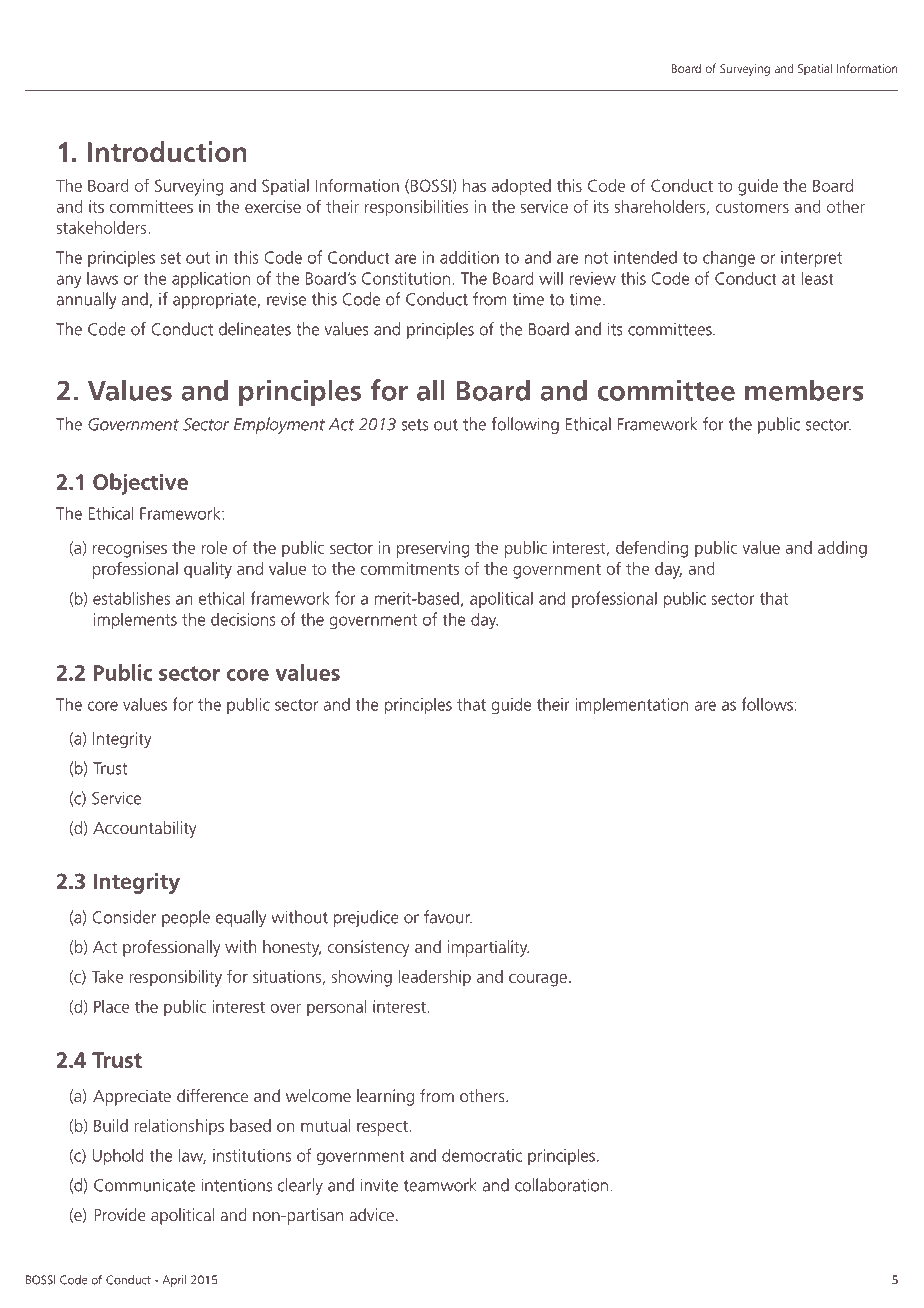 This screenshot has height=1308, width=924. Describe the element at coordinates (186, 918) in the screenshot. I see `people` at that location.
